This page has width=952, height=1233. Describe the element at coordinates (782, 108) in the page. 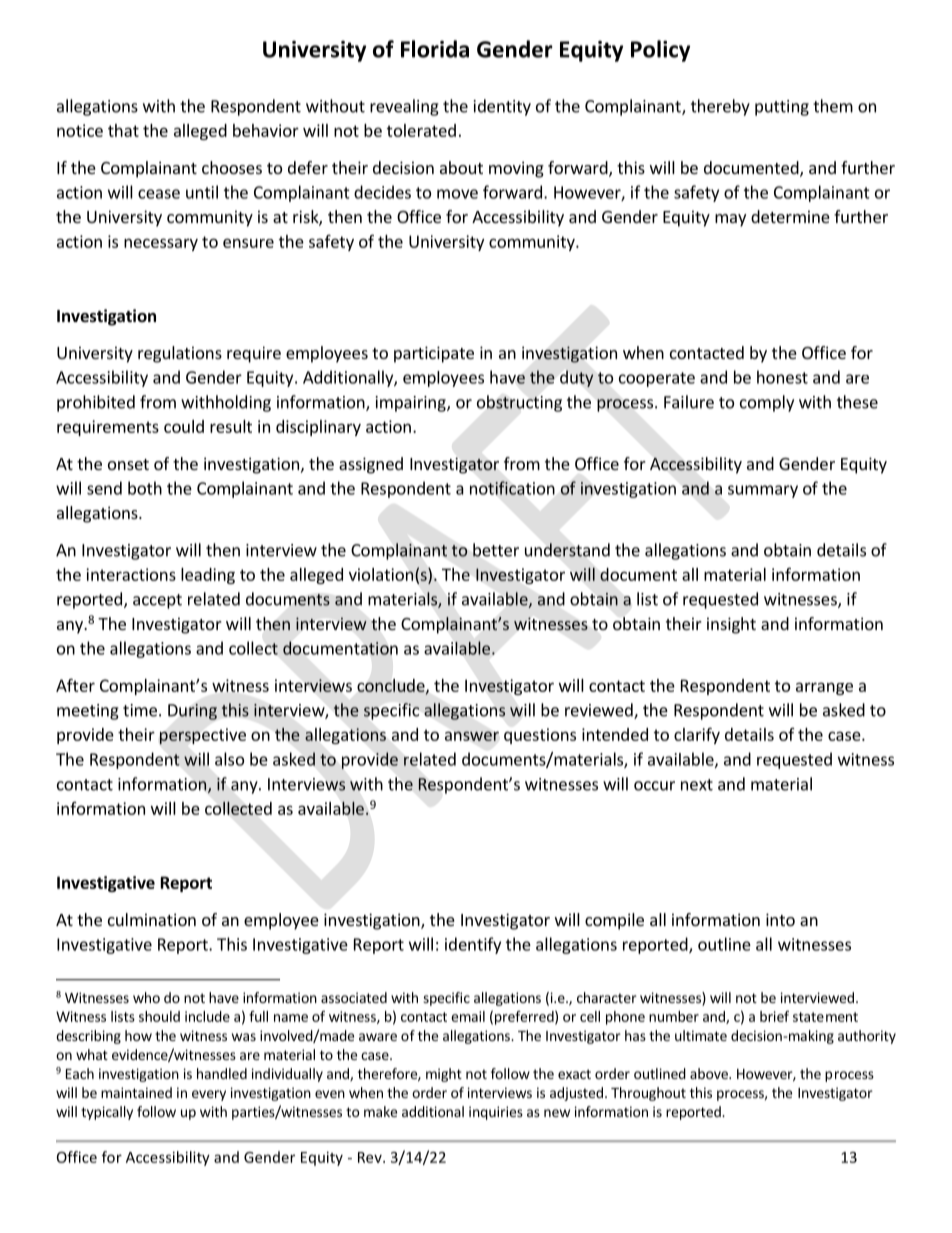

I see `putting` at that location.
